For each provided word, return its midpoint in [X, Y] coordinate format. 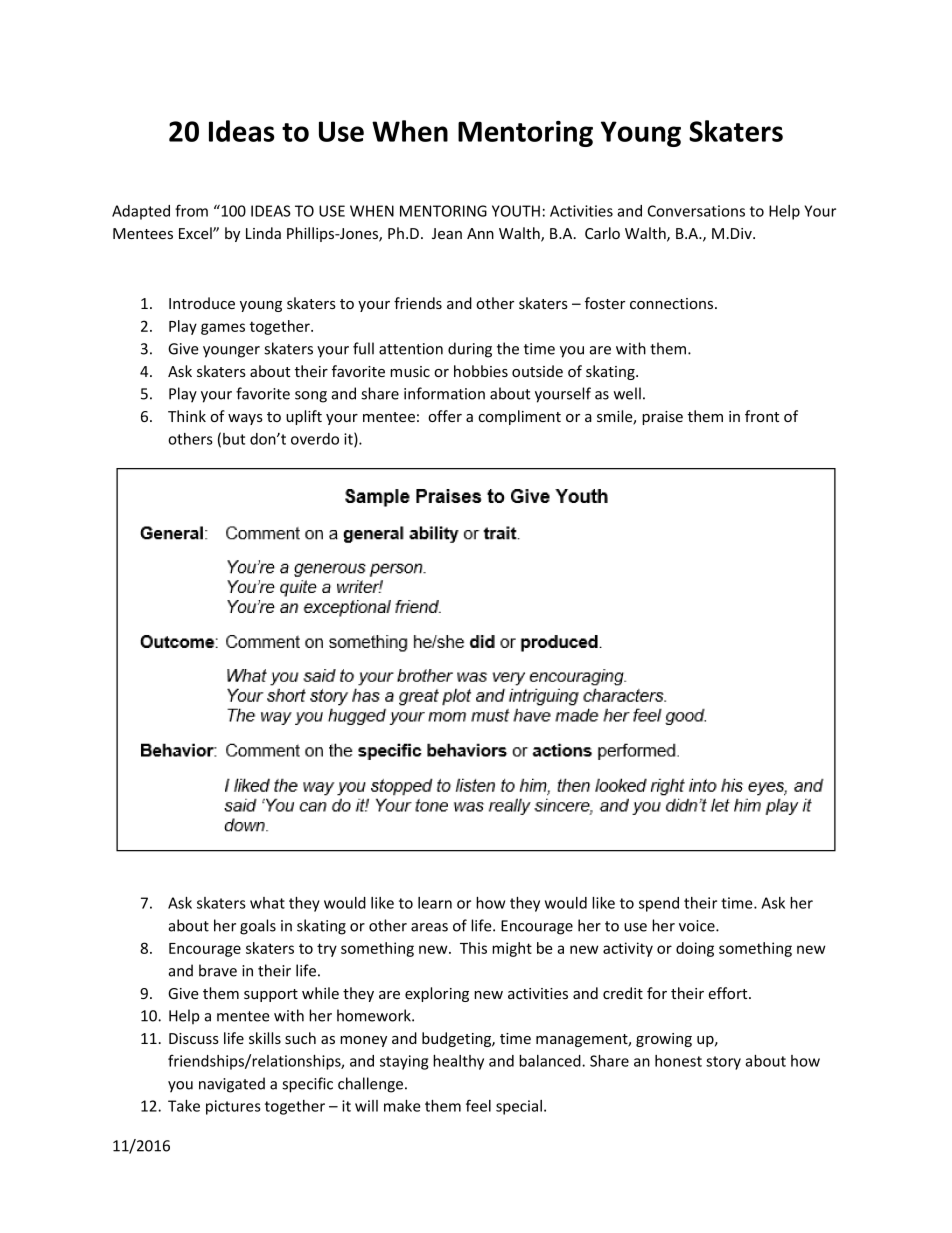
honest [678, 1061]
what [267, 903]
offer [445, 416]
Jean [447, 233]
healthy [458, 1062]
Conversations [696, 211]
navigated [232, 1085]
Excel [196, 233]
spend [659, 904]
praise [662, 418]
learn [435, 903]
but [234, 439]
